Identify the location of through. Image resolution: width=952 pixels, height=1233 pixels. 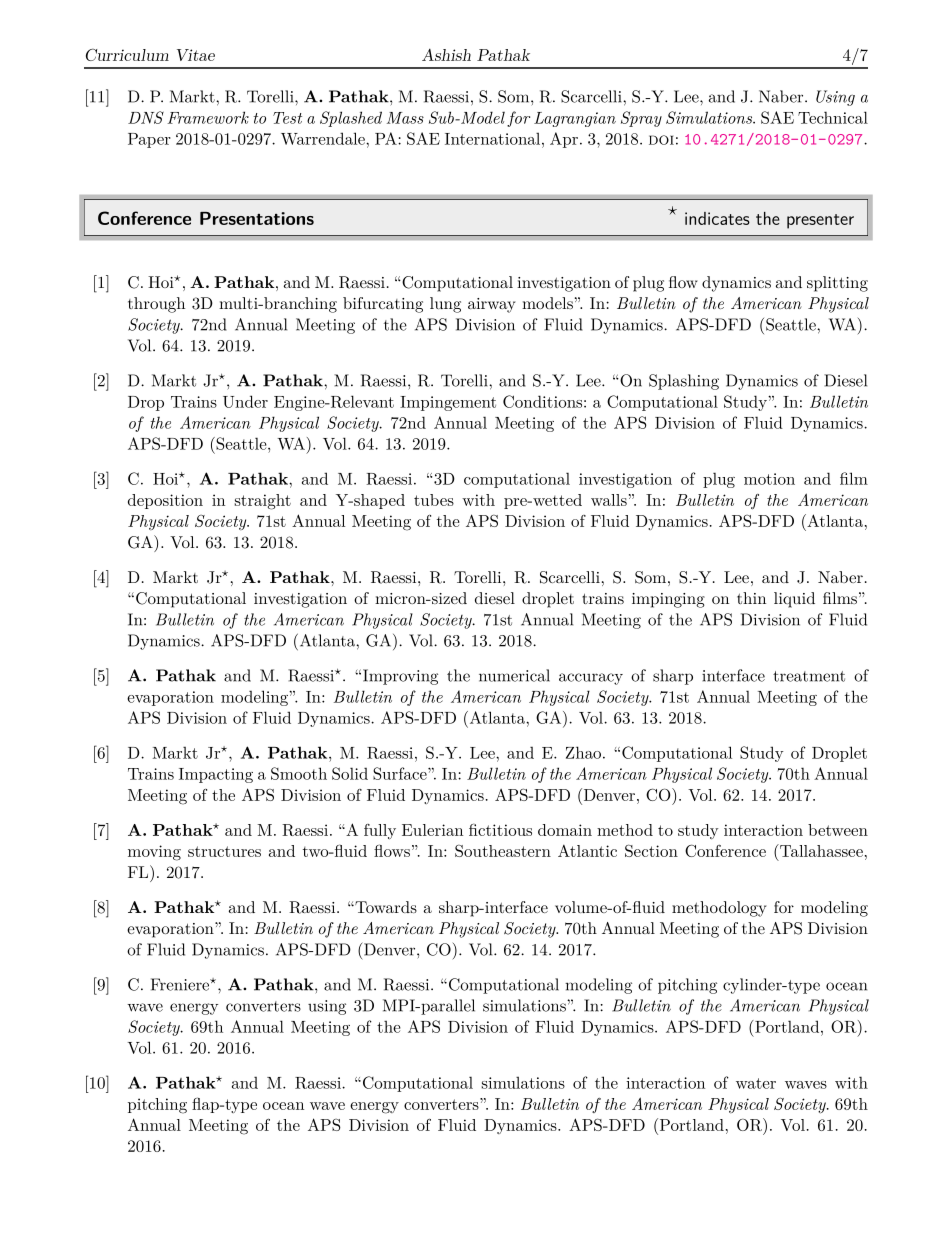
(156, 305).
